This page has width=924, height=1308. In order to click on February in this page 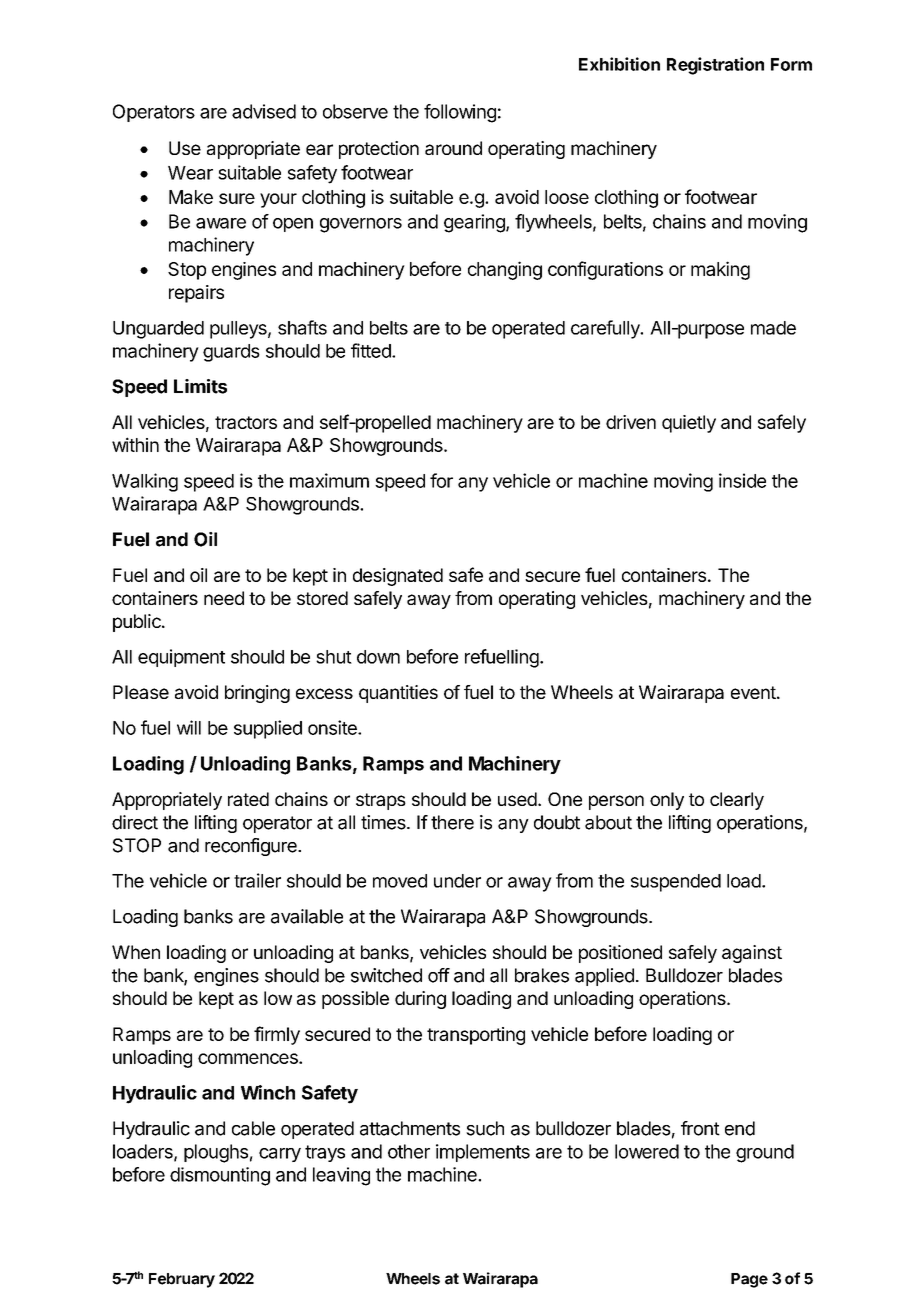, I will do `click(182, 1280)`.
